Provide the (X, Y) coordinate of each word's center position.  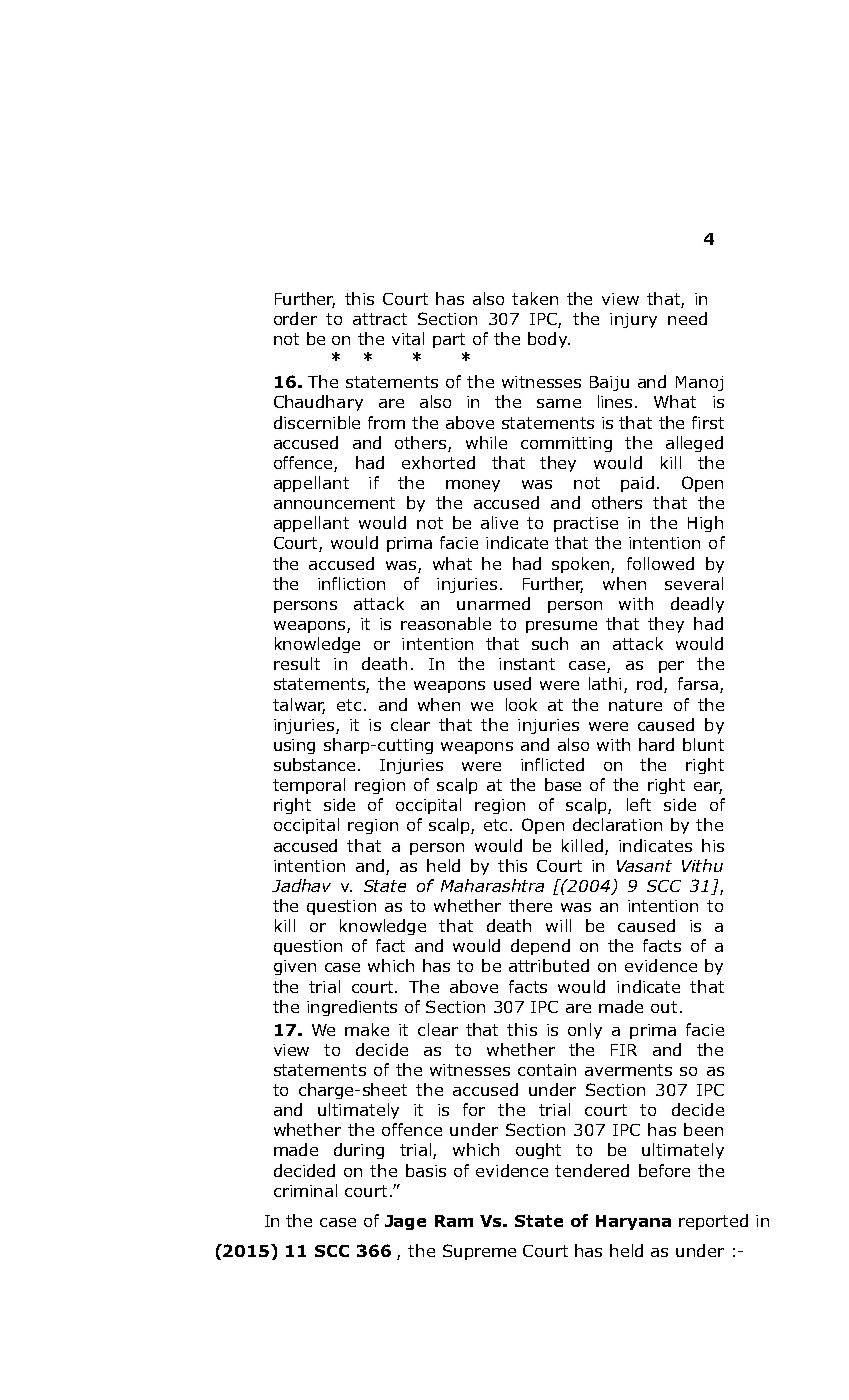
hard (656, 744)
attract (380, 319)
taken (535, 298)
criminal (305, 1190)
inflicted (552, 764)
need (687, 318)
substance (314, 764)
